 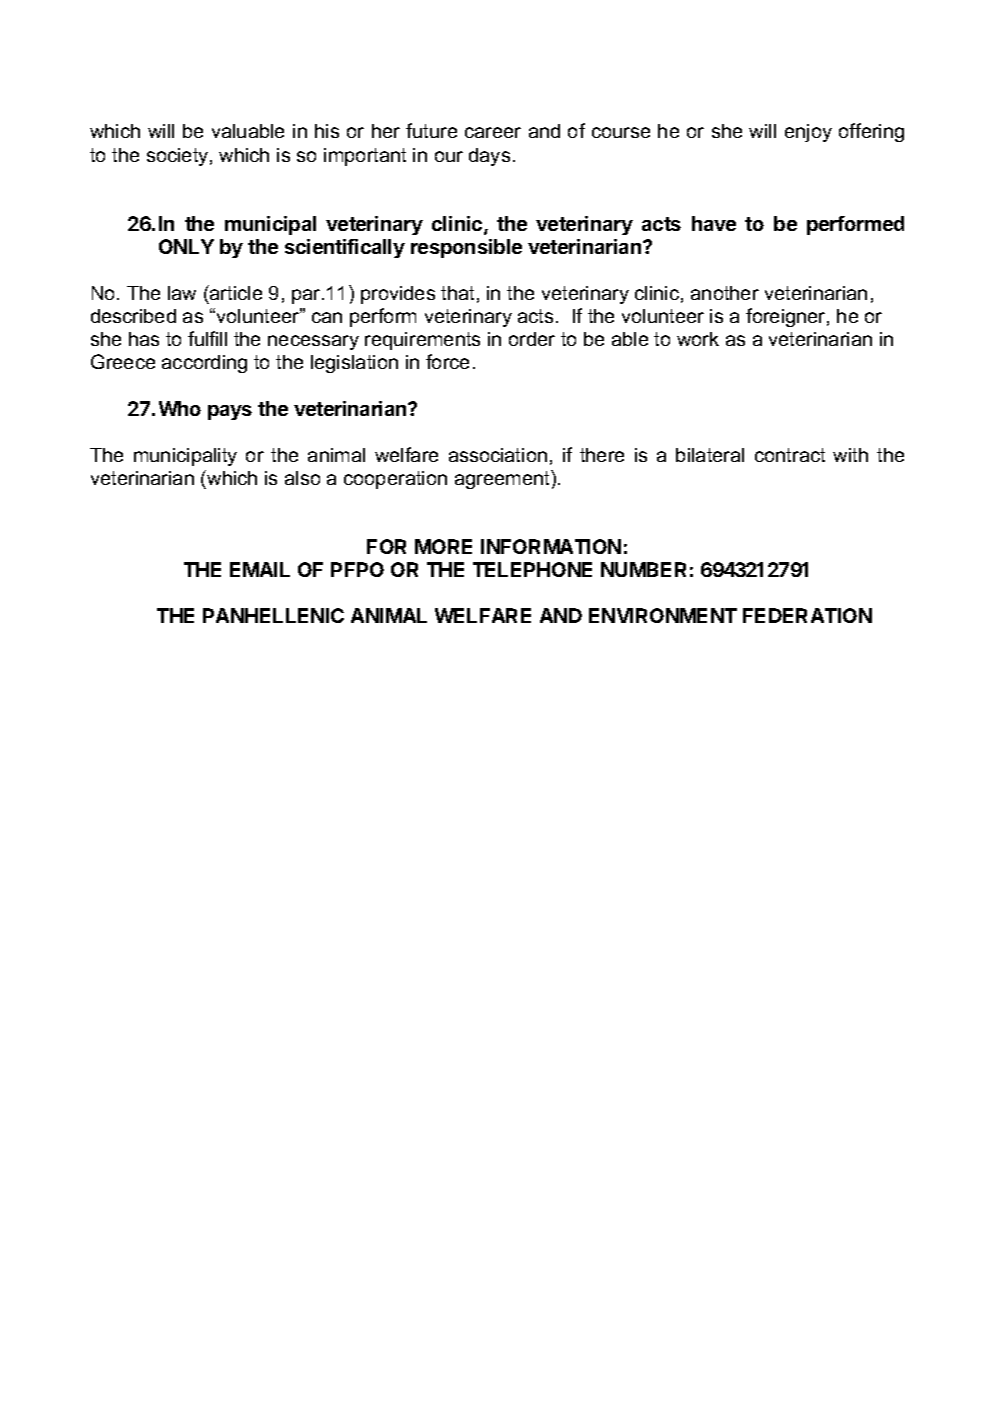 What do you see at coordinates (230, 412) in the screenshot?
I see `pays` at bounding box center [230, 412].
